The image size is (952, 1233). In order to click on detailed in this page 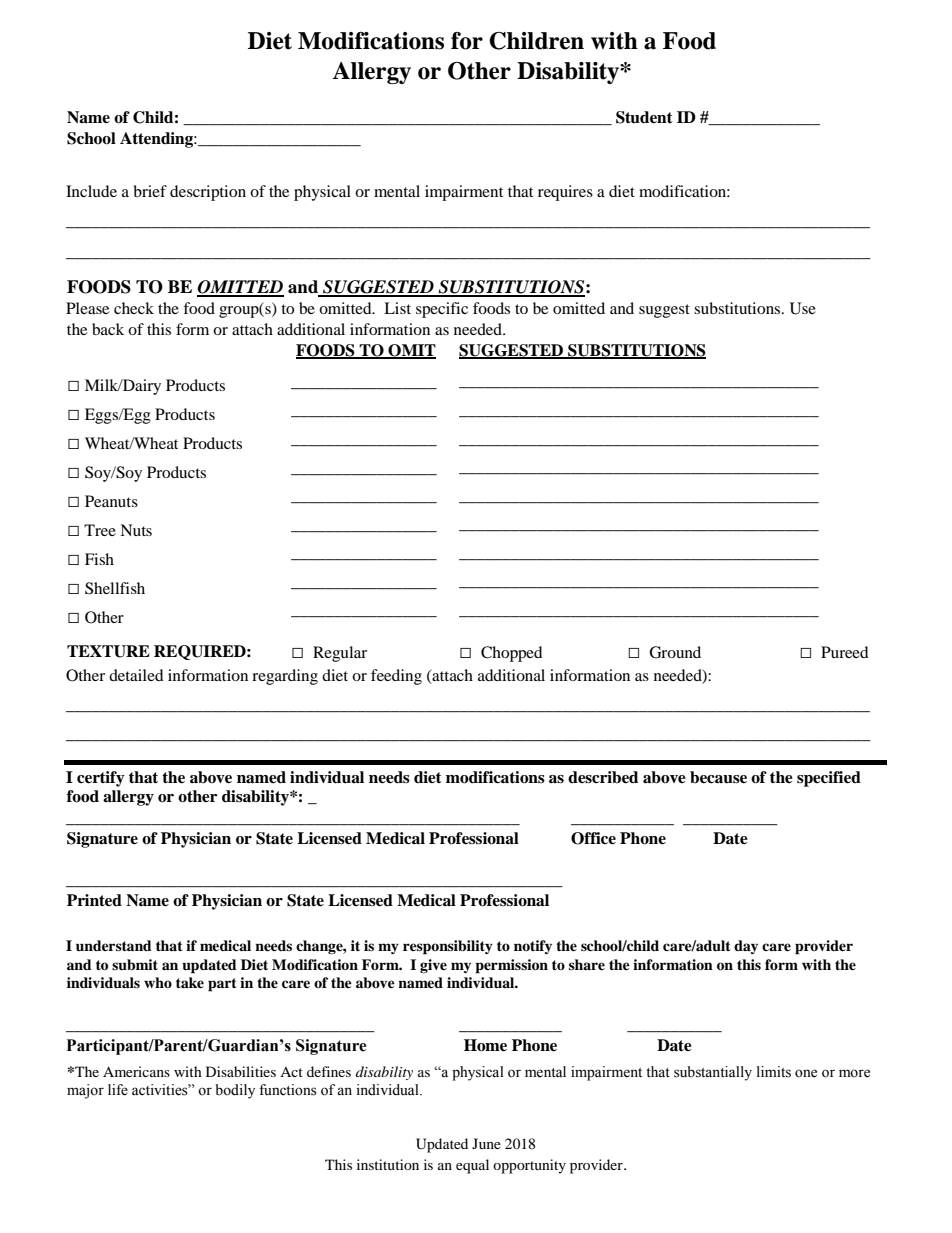, I will do `click(136, 675)`.
